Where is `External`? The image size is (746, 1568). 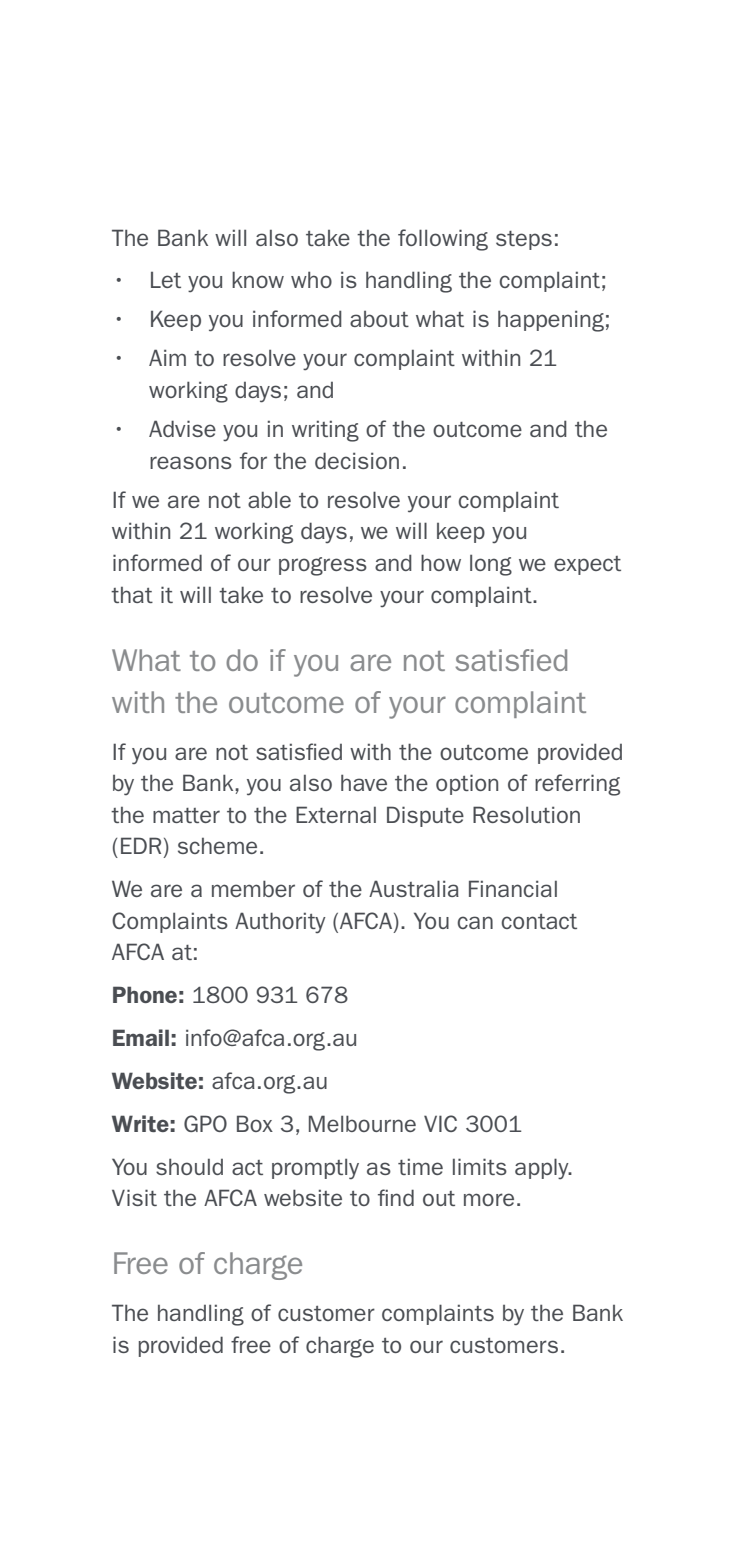
External is located at coordinates (336, 814).
